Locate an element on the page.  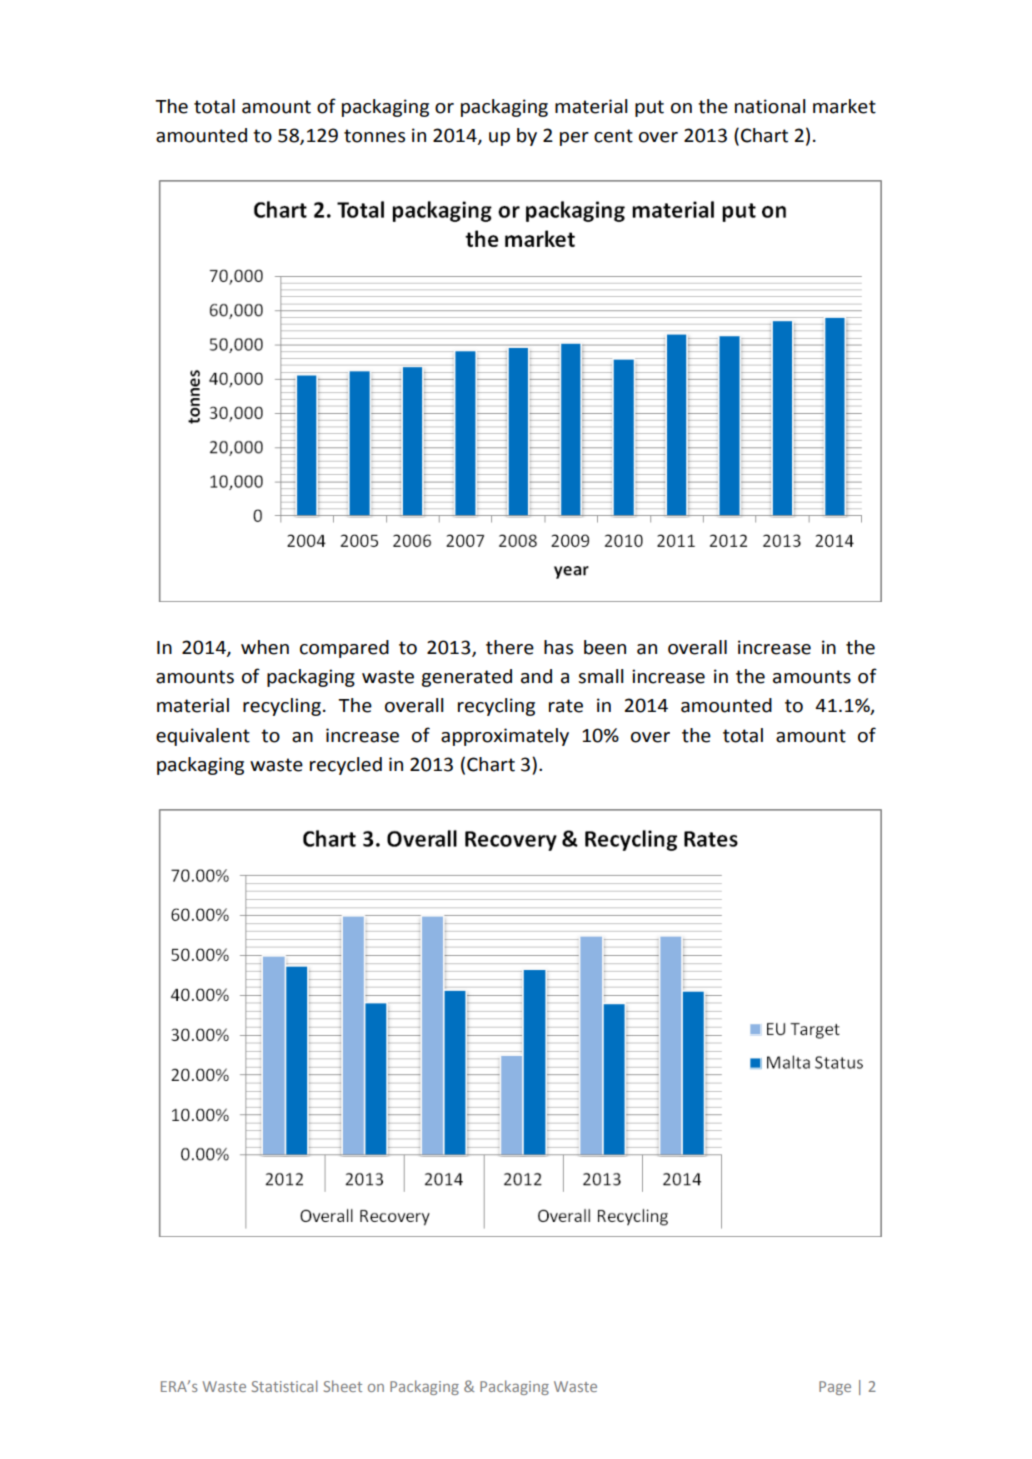
Statistical is located at coordinates (285, 1386).
